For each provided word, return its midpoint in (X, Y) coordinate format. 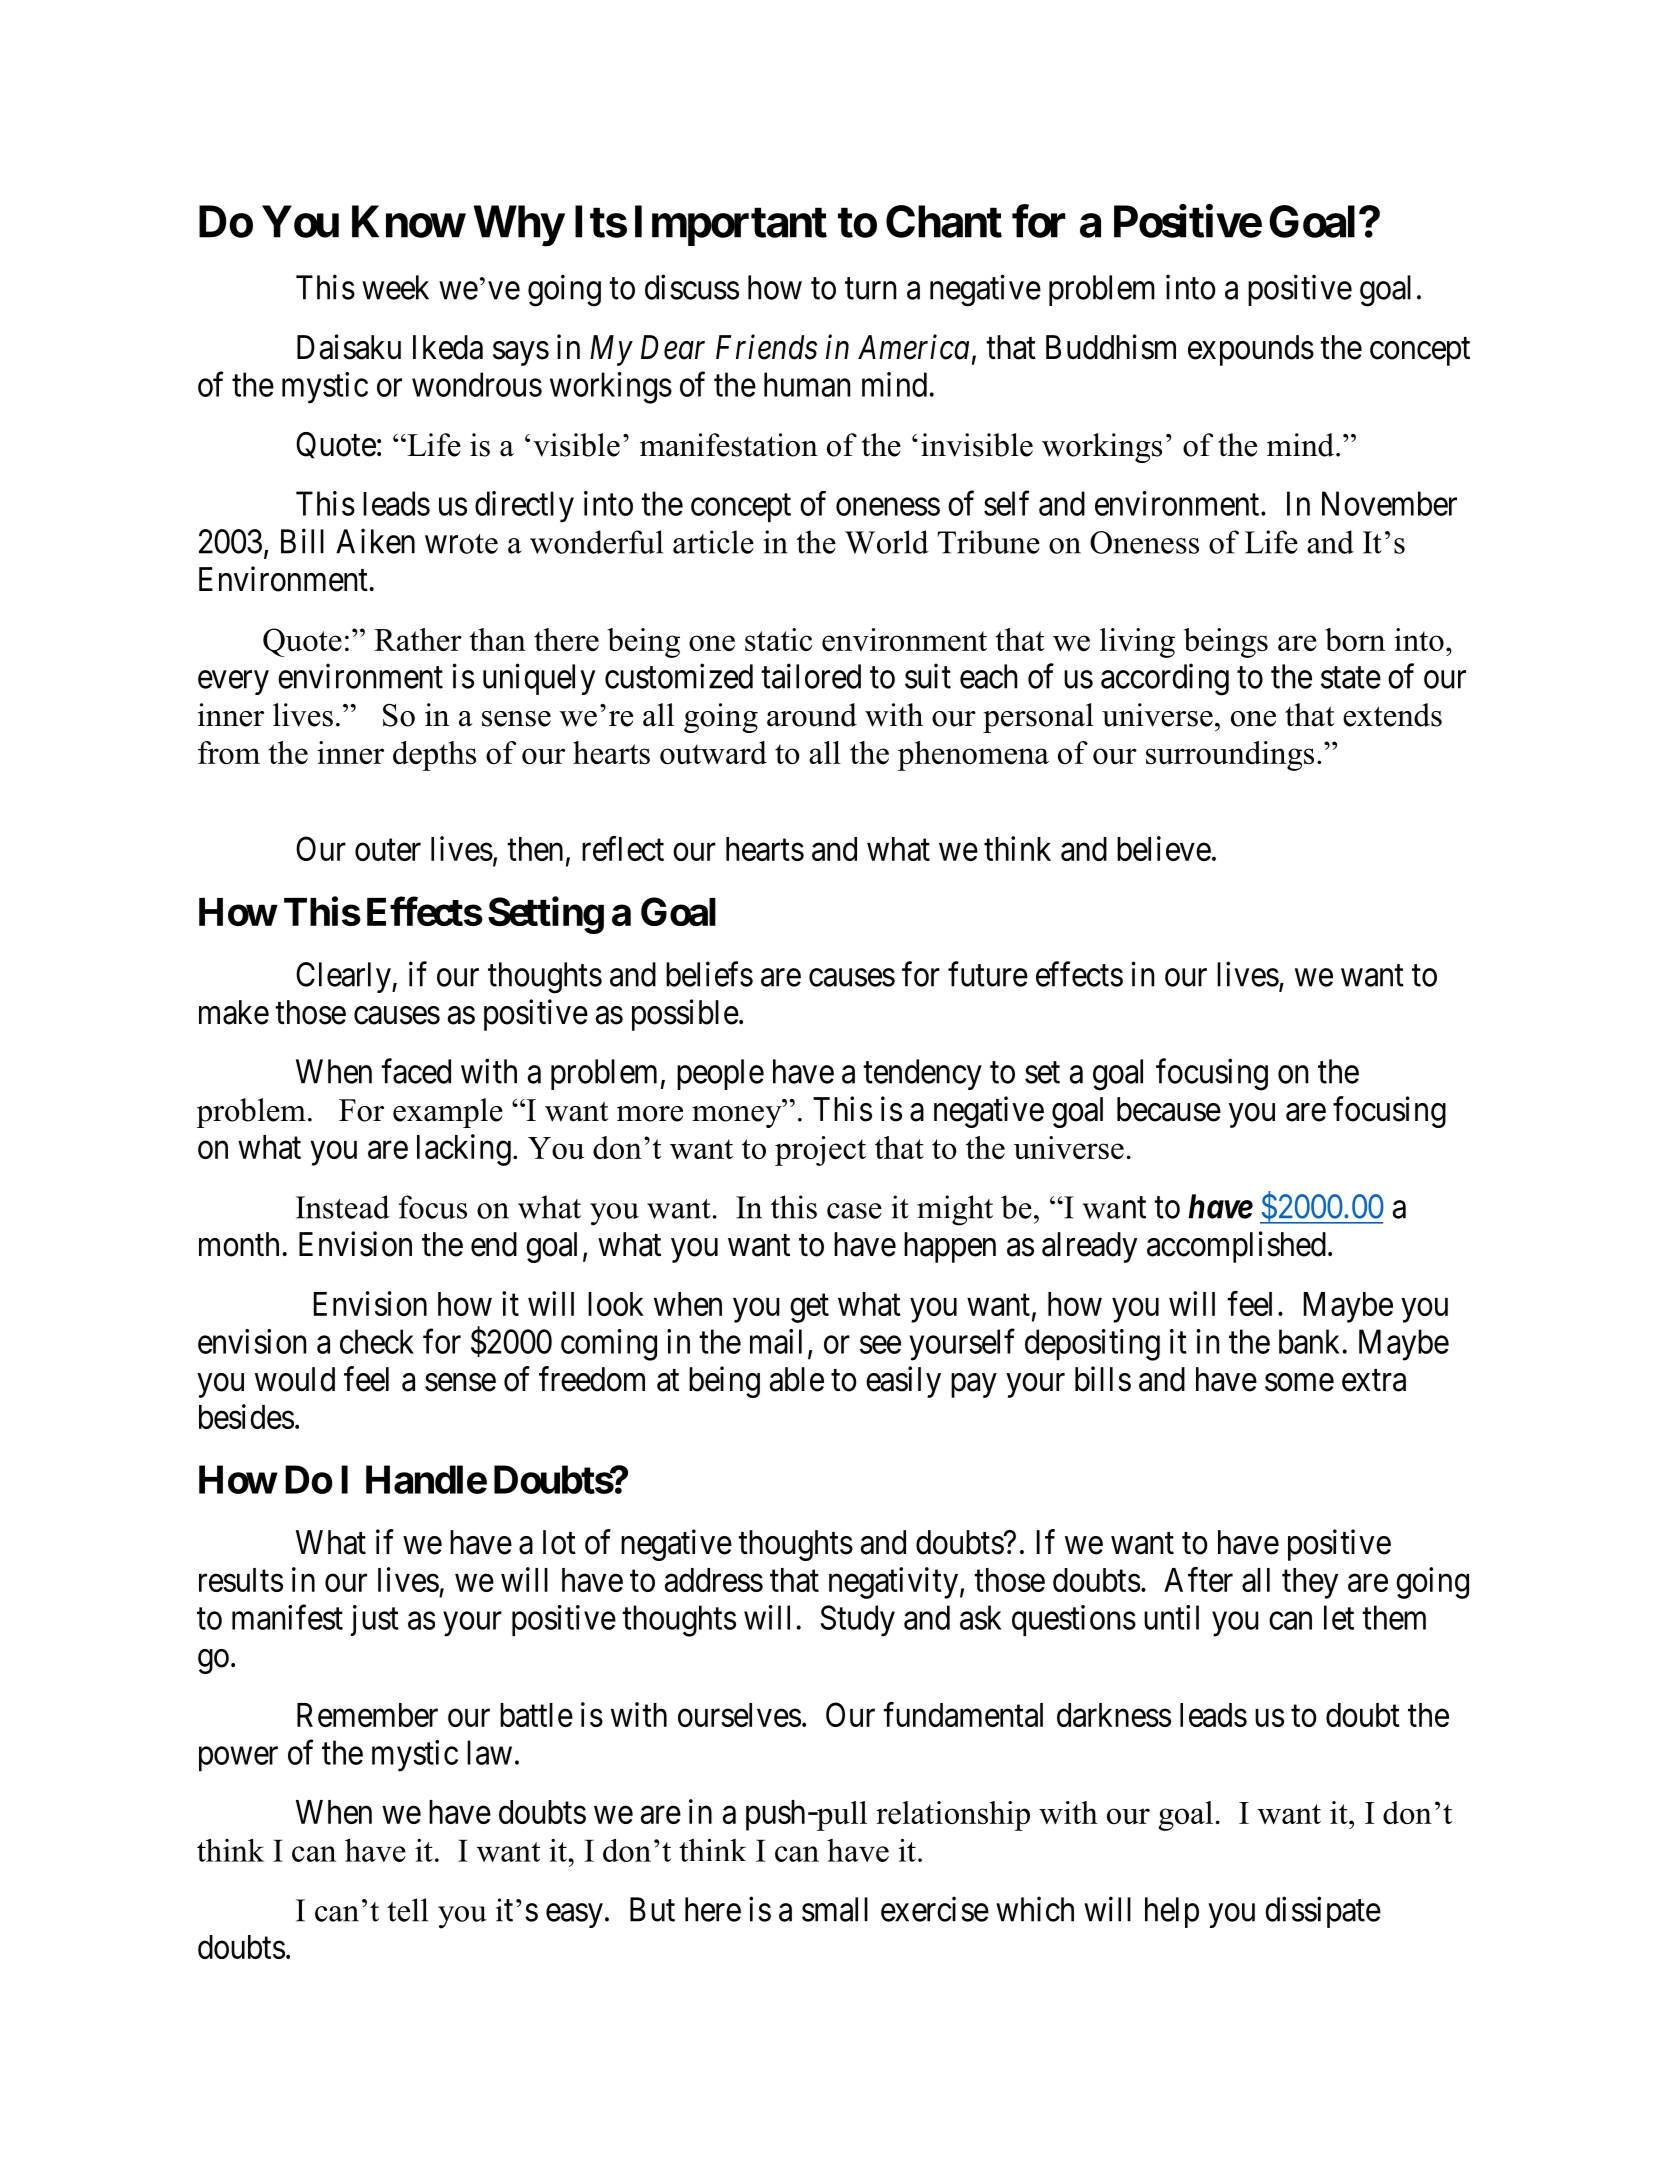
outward (713, 752)
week (395, 287)
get (809, 1308)
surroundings (1230, 756)
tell (407, 1910)
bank (1309, 1341)
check (377, 1341)
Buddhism (1111, 347)
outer (388, 850)
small (835, 1909)
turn (870, 289)
